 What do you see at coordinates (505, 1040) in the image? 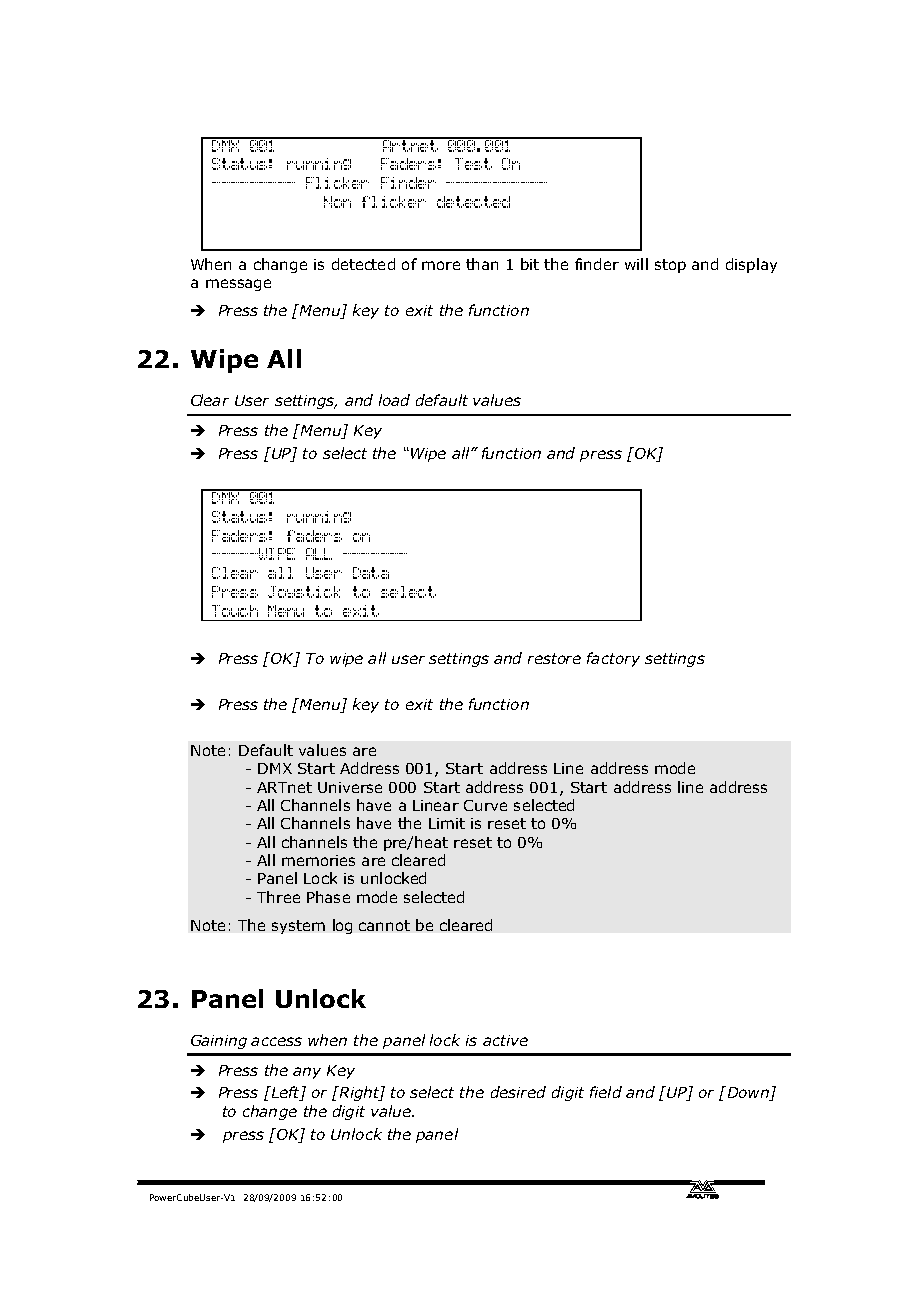
I see `active` at bounding box center [505, 1040].
